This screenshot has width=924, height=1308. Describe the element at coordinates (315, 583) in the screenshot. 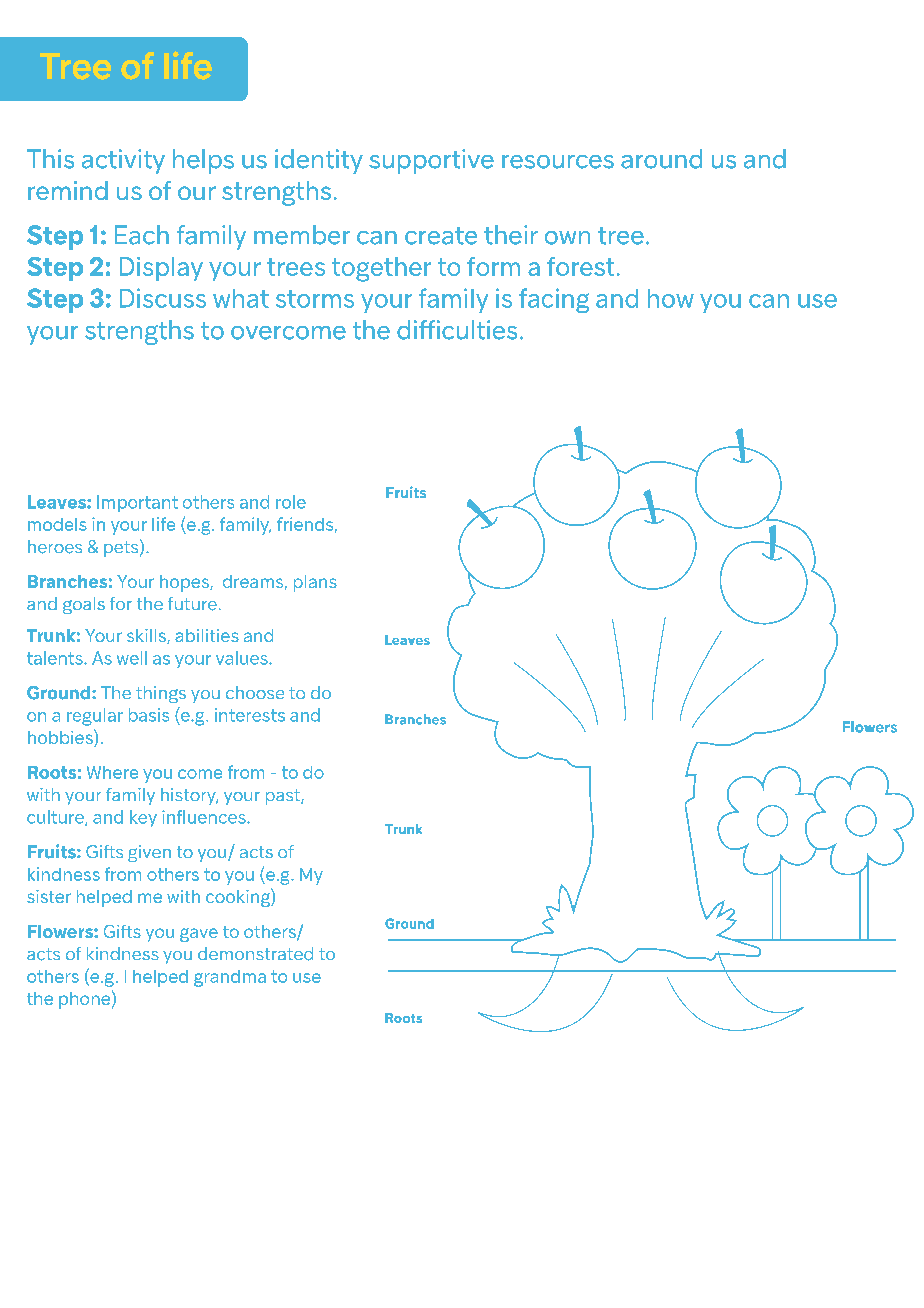

I see `plans` at that location.
